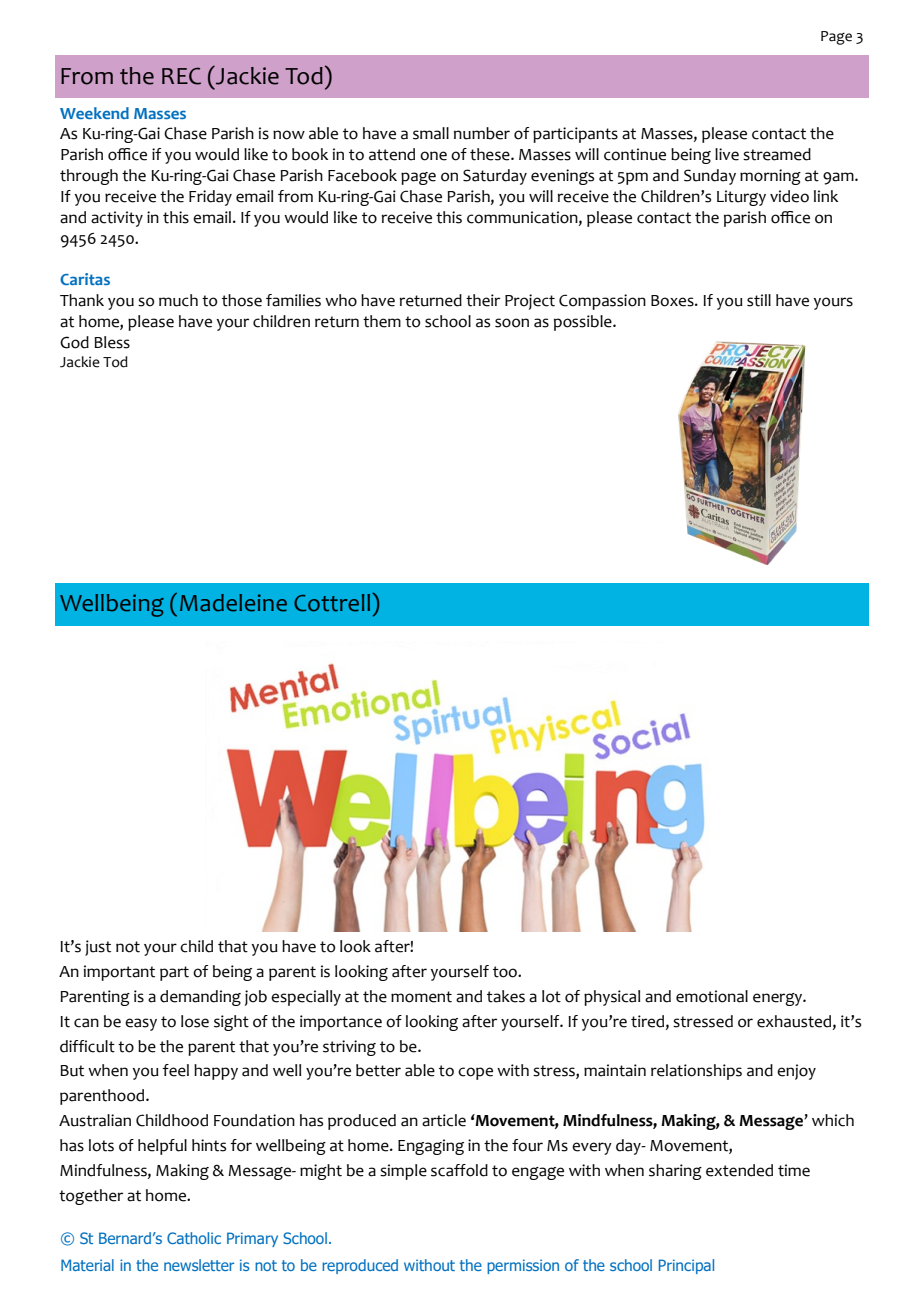 This screenshot has height=1308, width=924. What do you see at coordinates (421, 997) in the screenshot?
I see `moment` at bounding box center [421, 997].
